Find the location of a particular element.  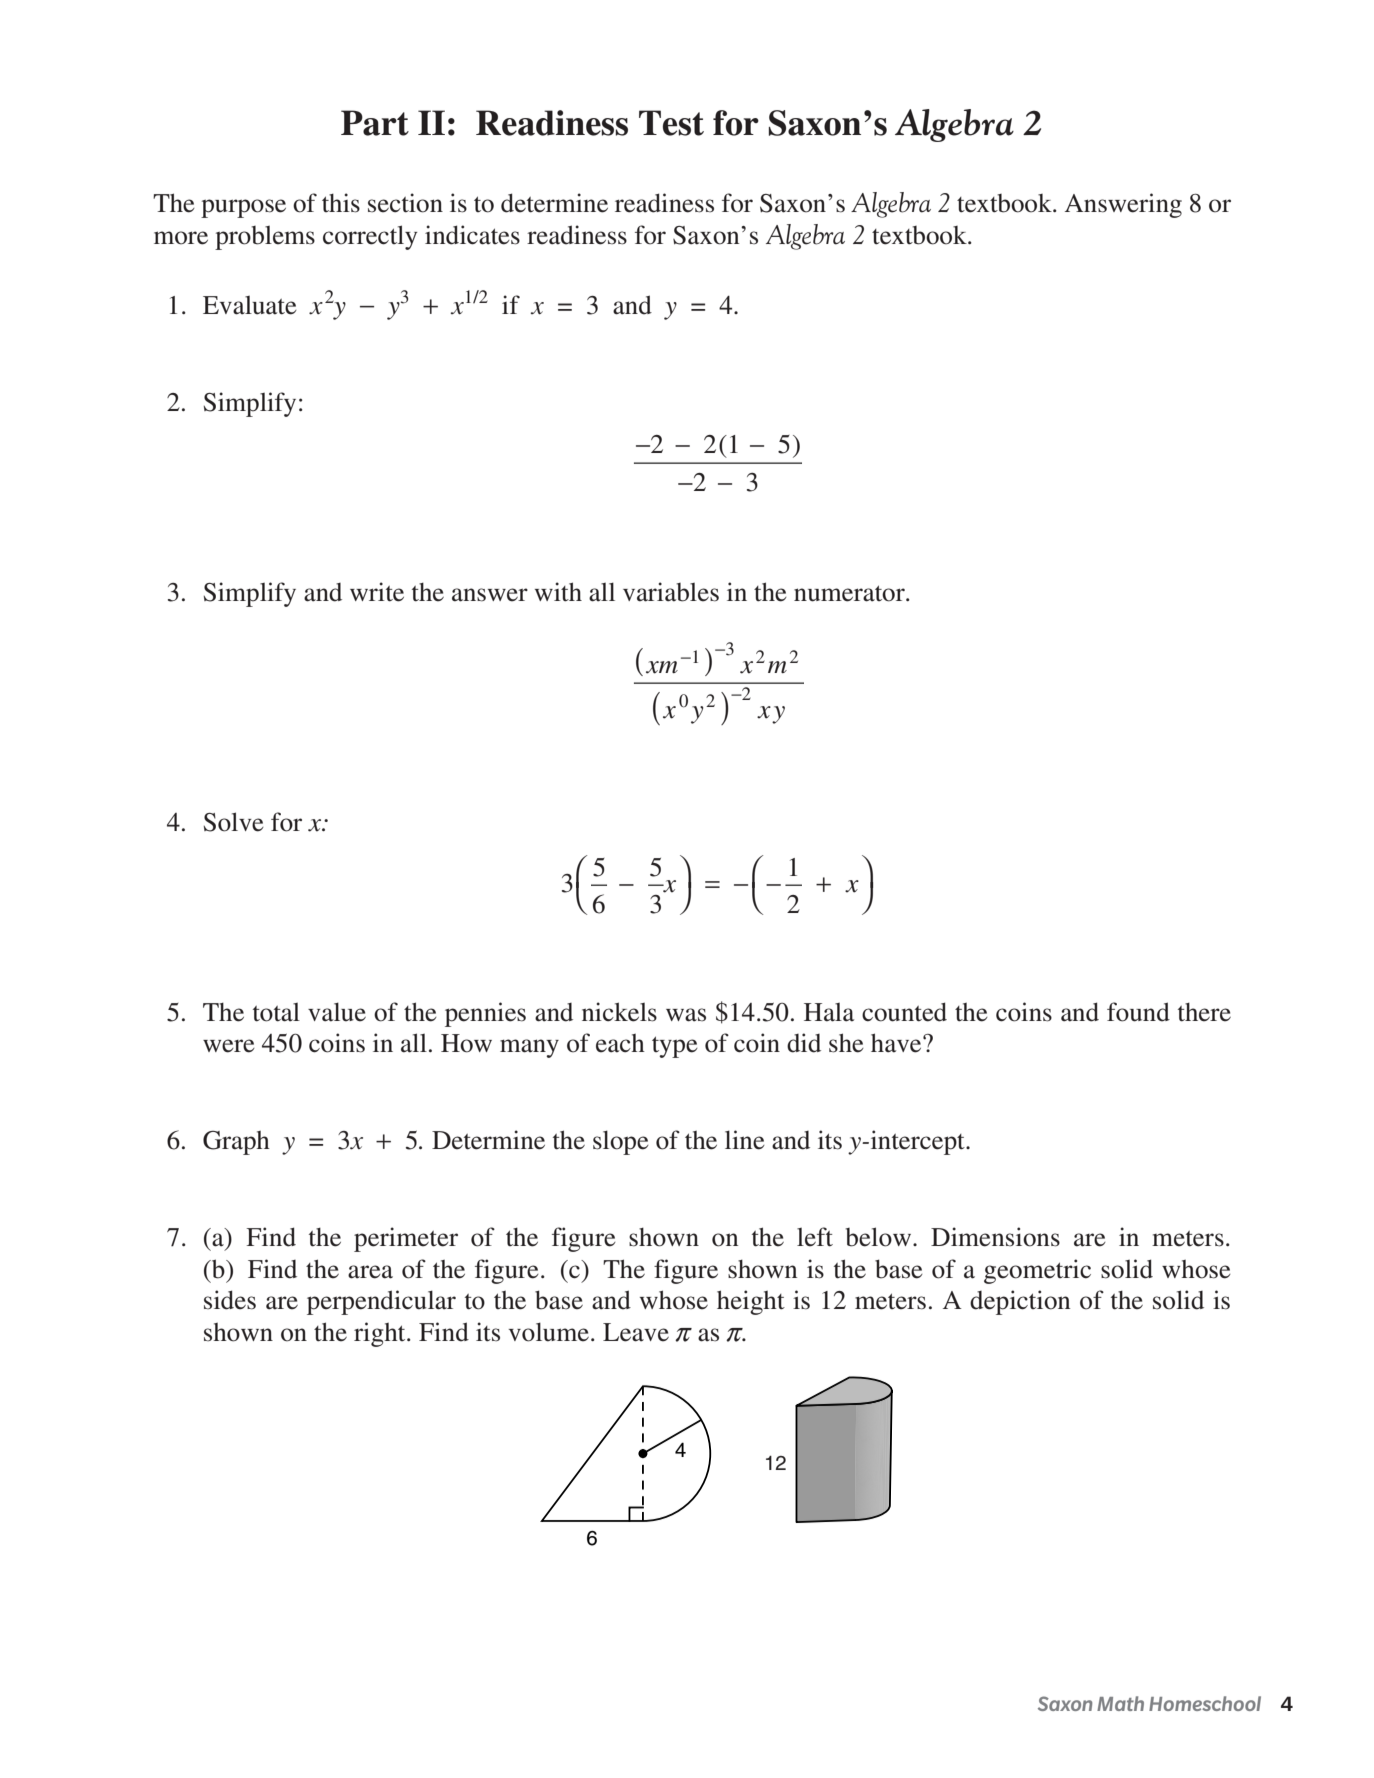

total is located at coordinates (276, 1012).
